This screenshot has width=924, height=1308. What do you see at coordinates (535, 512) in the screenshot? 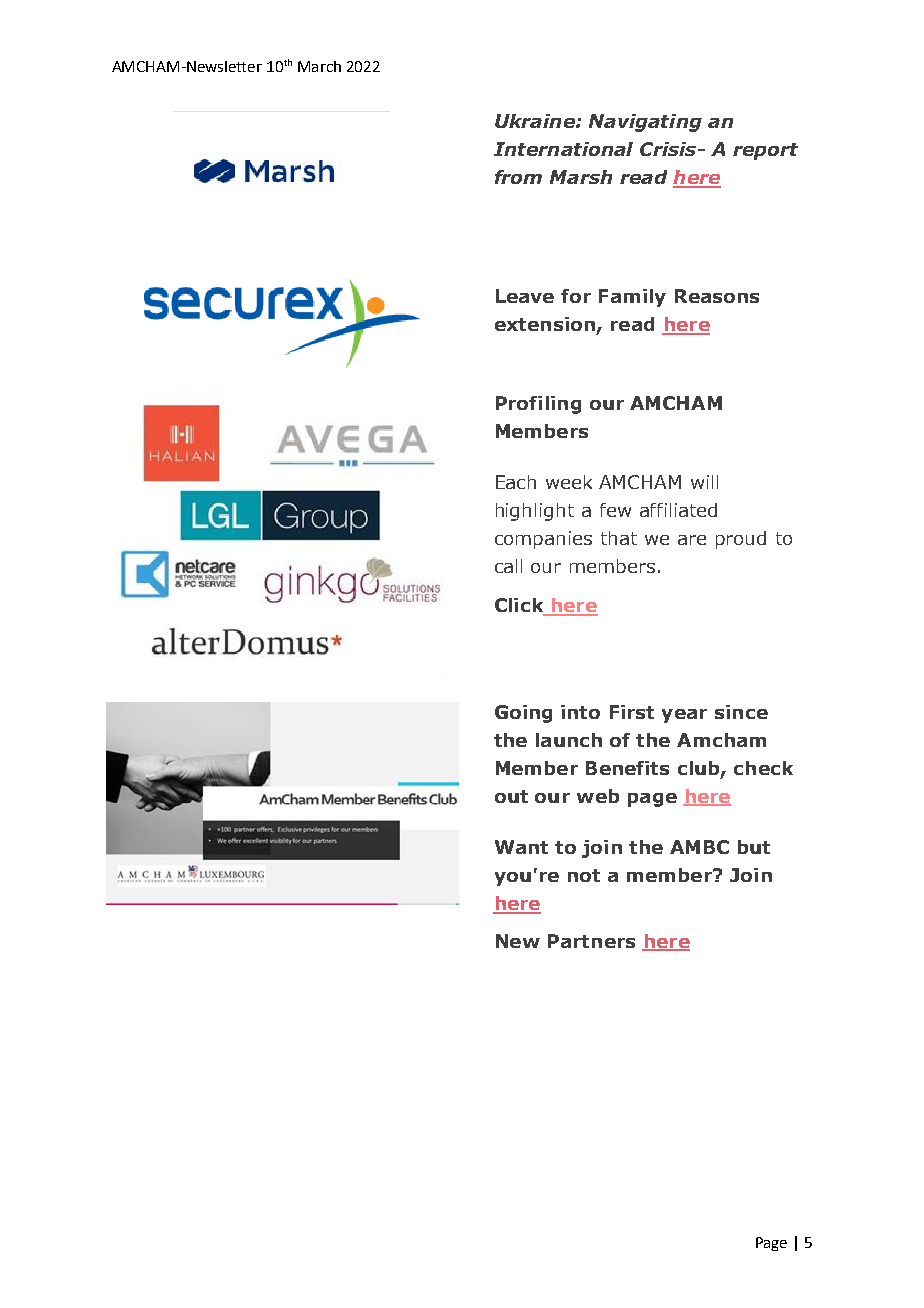
I see `highlight` at bounding box center [535, 512].
